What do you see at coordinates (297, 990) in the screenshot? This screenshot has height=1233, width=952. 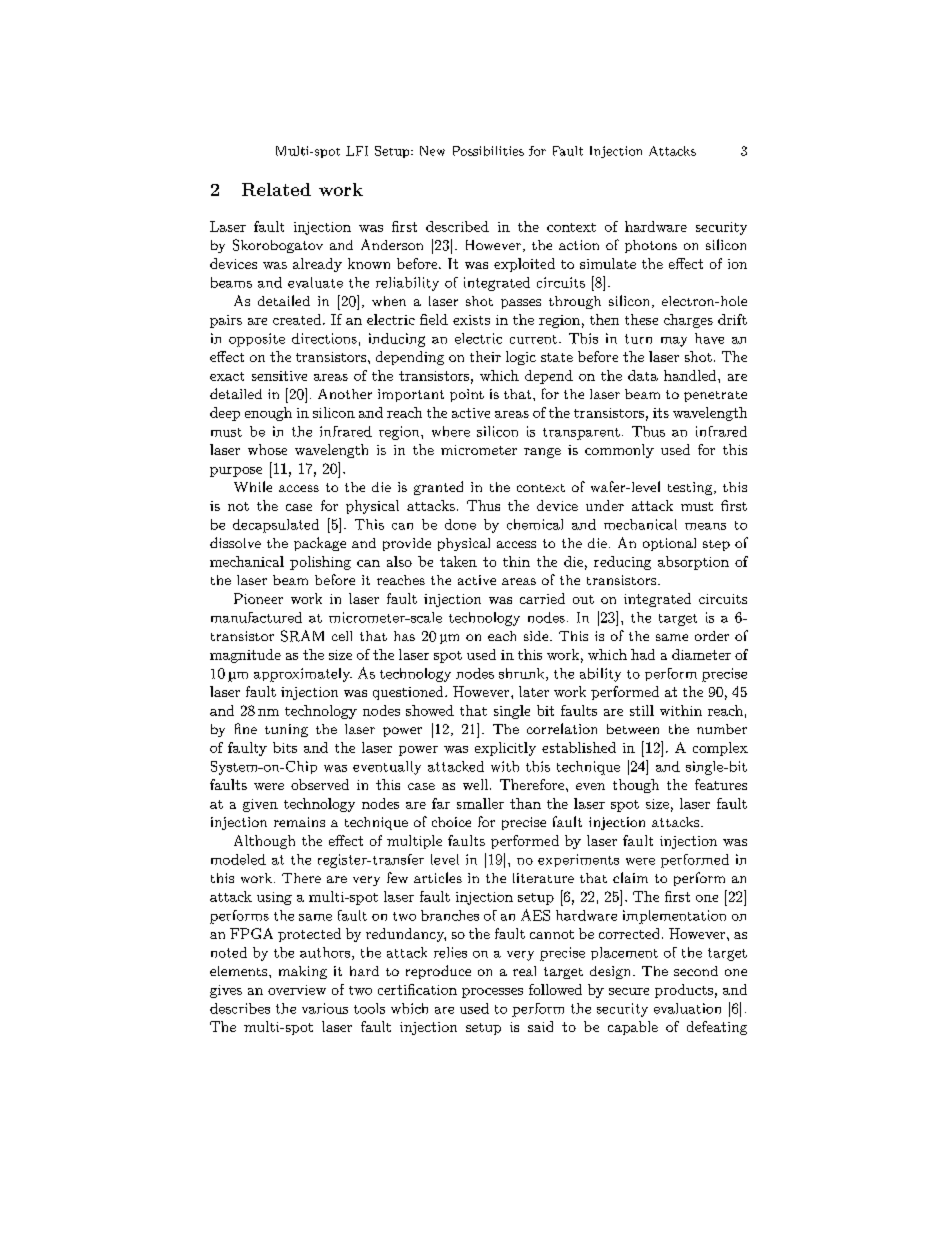 I see `overview` at bounding box center [297, 990].
